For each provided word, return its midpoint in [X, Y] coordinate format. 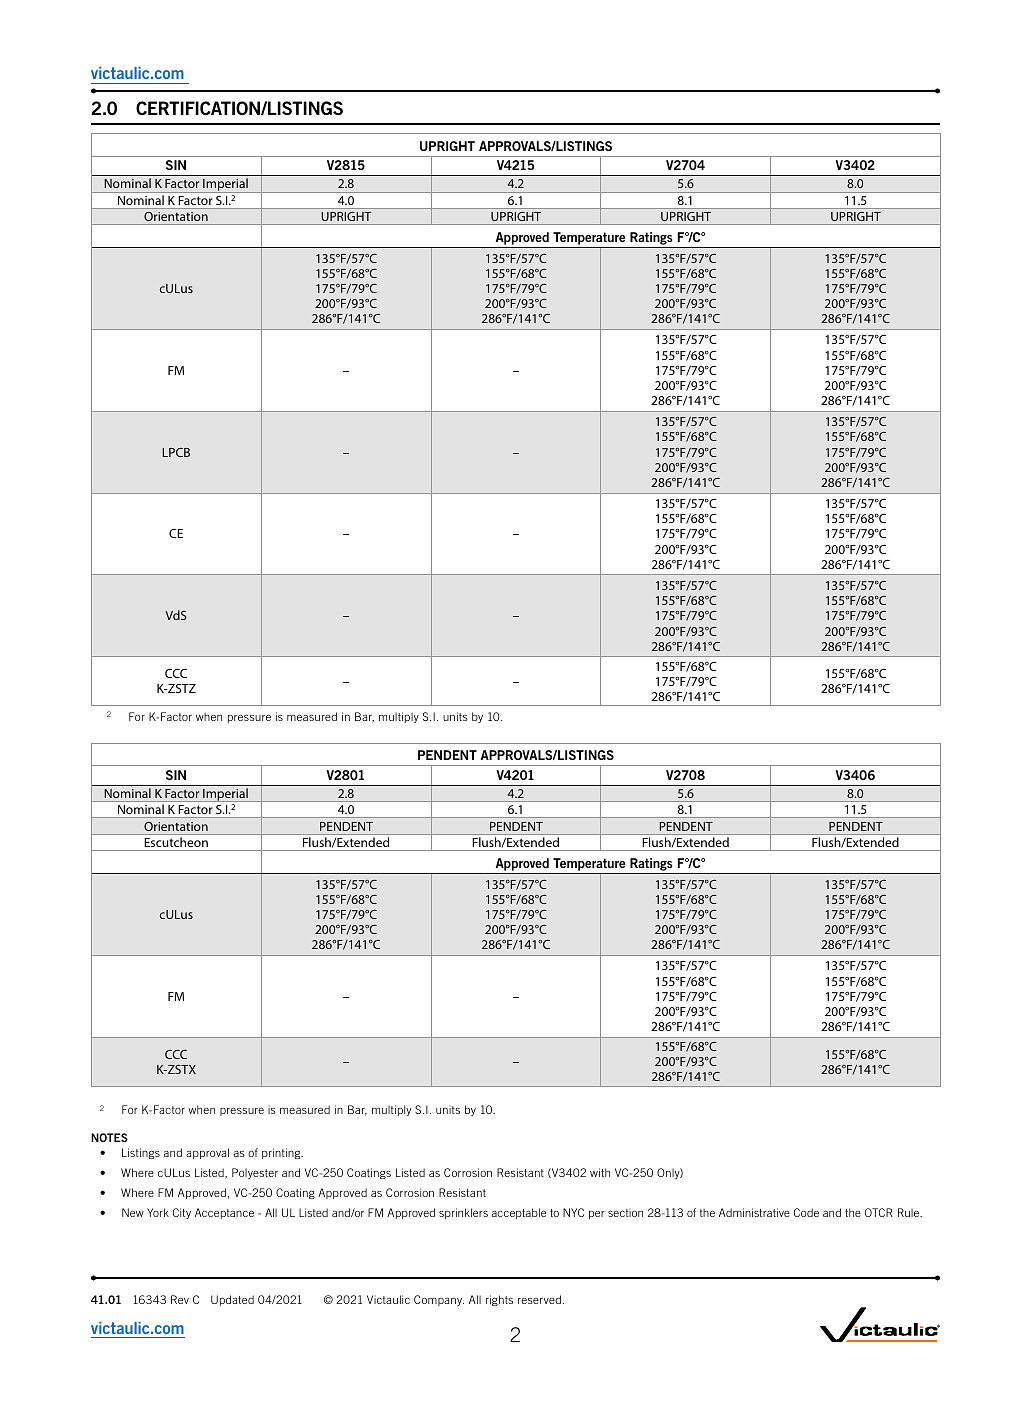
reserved [539, 1299]
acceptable [519, 1213]
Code [806, 1212]
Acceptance [224, 1213]
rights [499, 1300]
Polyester [255, 1173]
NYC [573, 1212]
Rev [180, 1299]
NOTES [109, 1137]
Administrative [754, 1212]
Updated [232, 1300]
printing [282, 1153]
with [600, 1172]
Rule [910, 1212]
